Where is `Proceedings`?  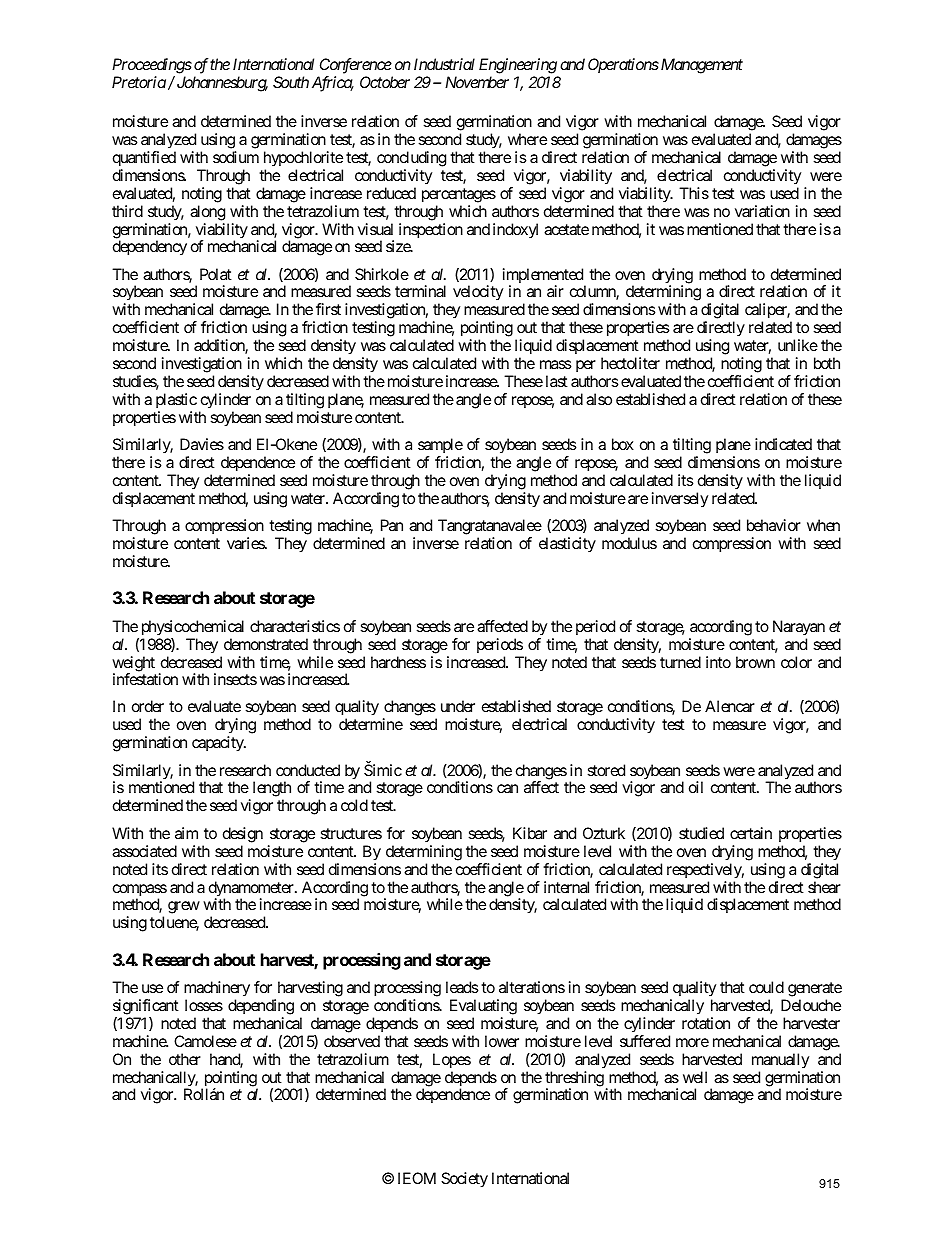 Proceedings is located at coordinates (152, 66).
